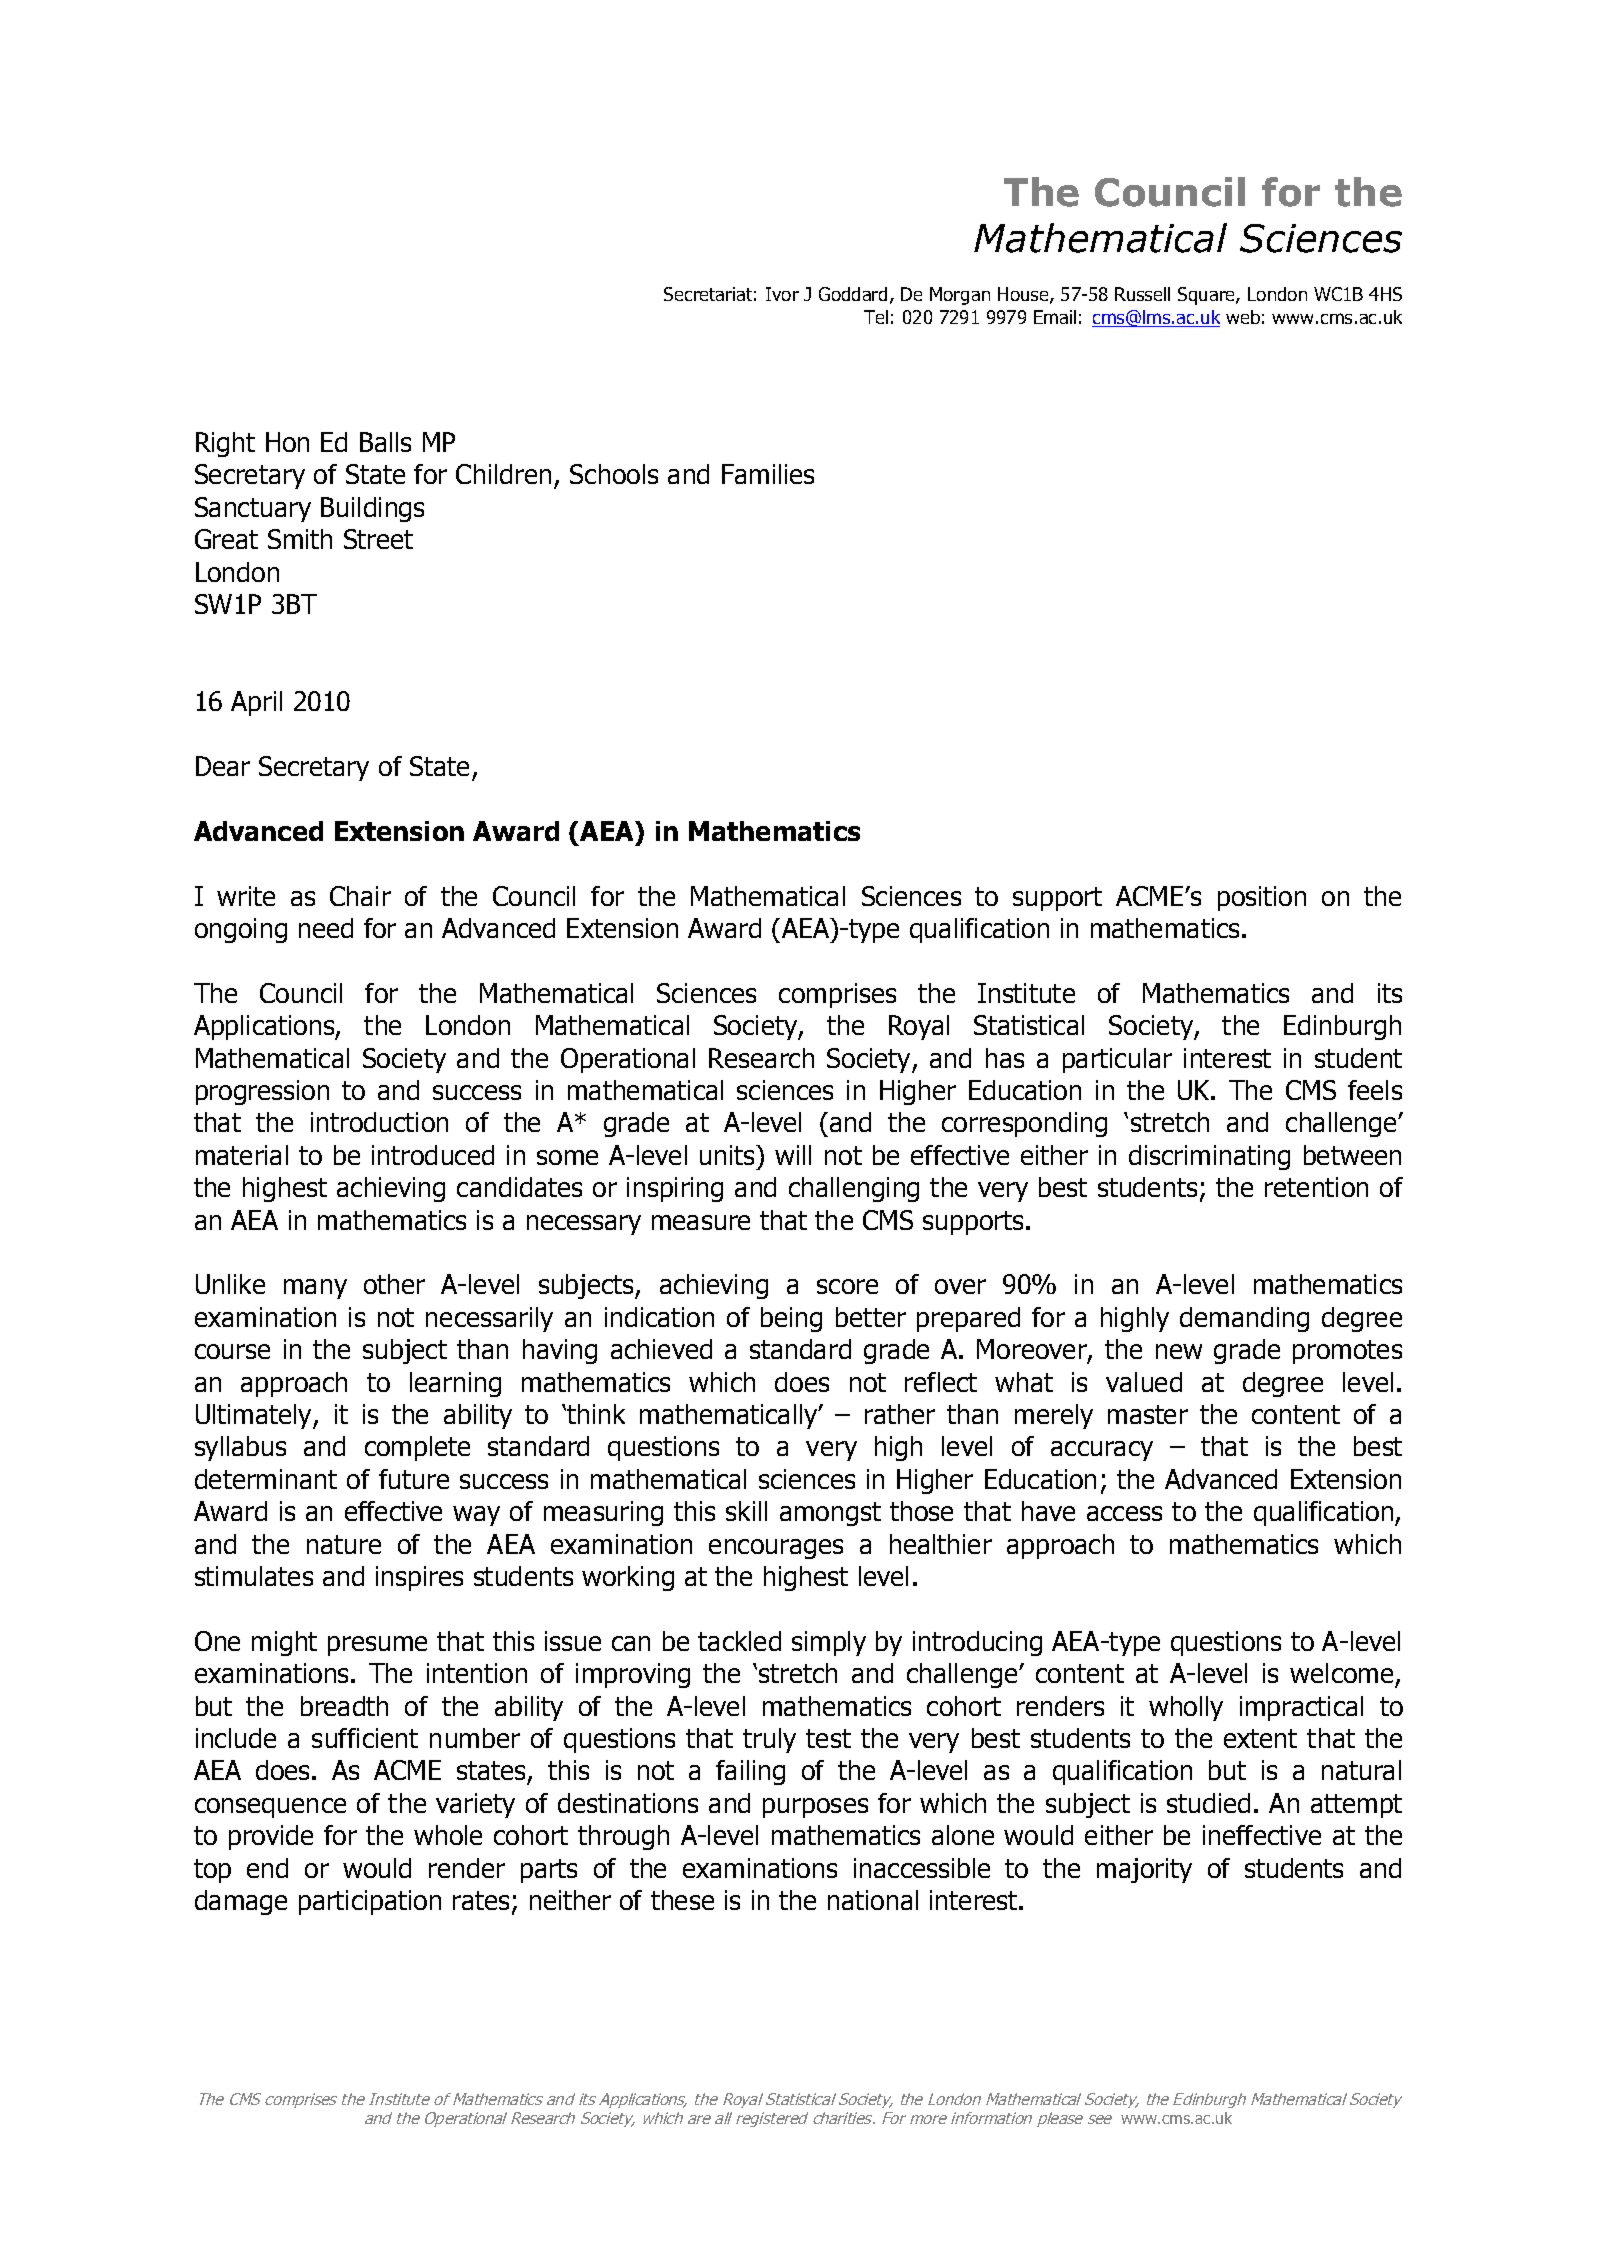  Describe the element at coordinates (256, 703) in the screenshot. I see `April` at that location.
